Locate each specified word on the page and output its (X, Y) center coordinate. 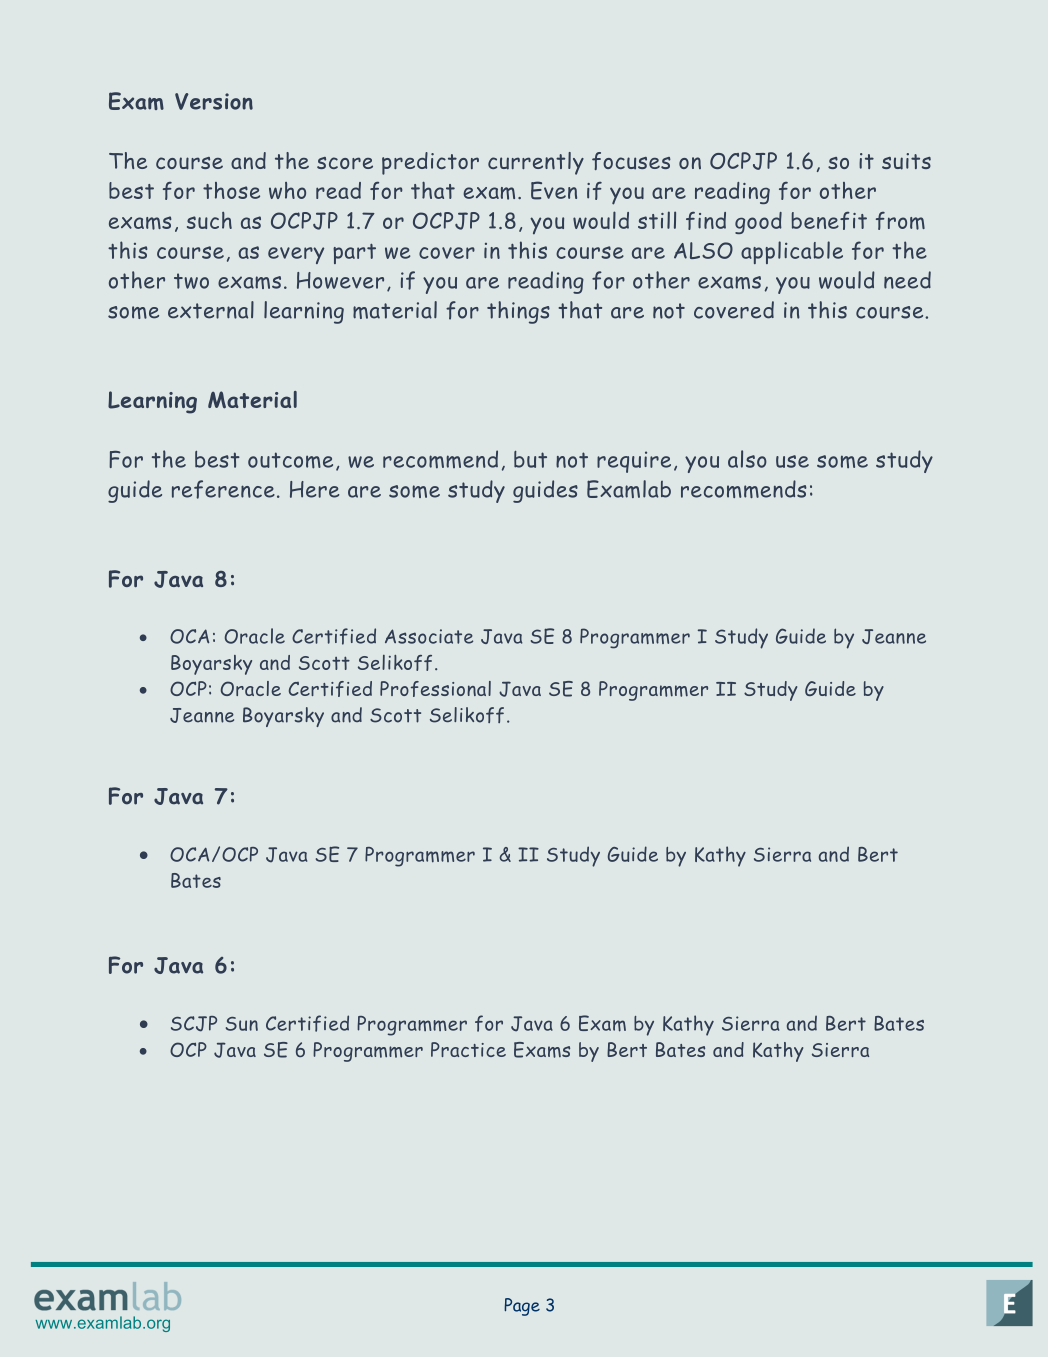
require (634, 462)
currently (536, 163)
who (287, 190)
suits (906, 161)
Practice (468, 1049)
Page (522, 1307)
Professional (435, 689)
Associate (429, 636)
